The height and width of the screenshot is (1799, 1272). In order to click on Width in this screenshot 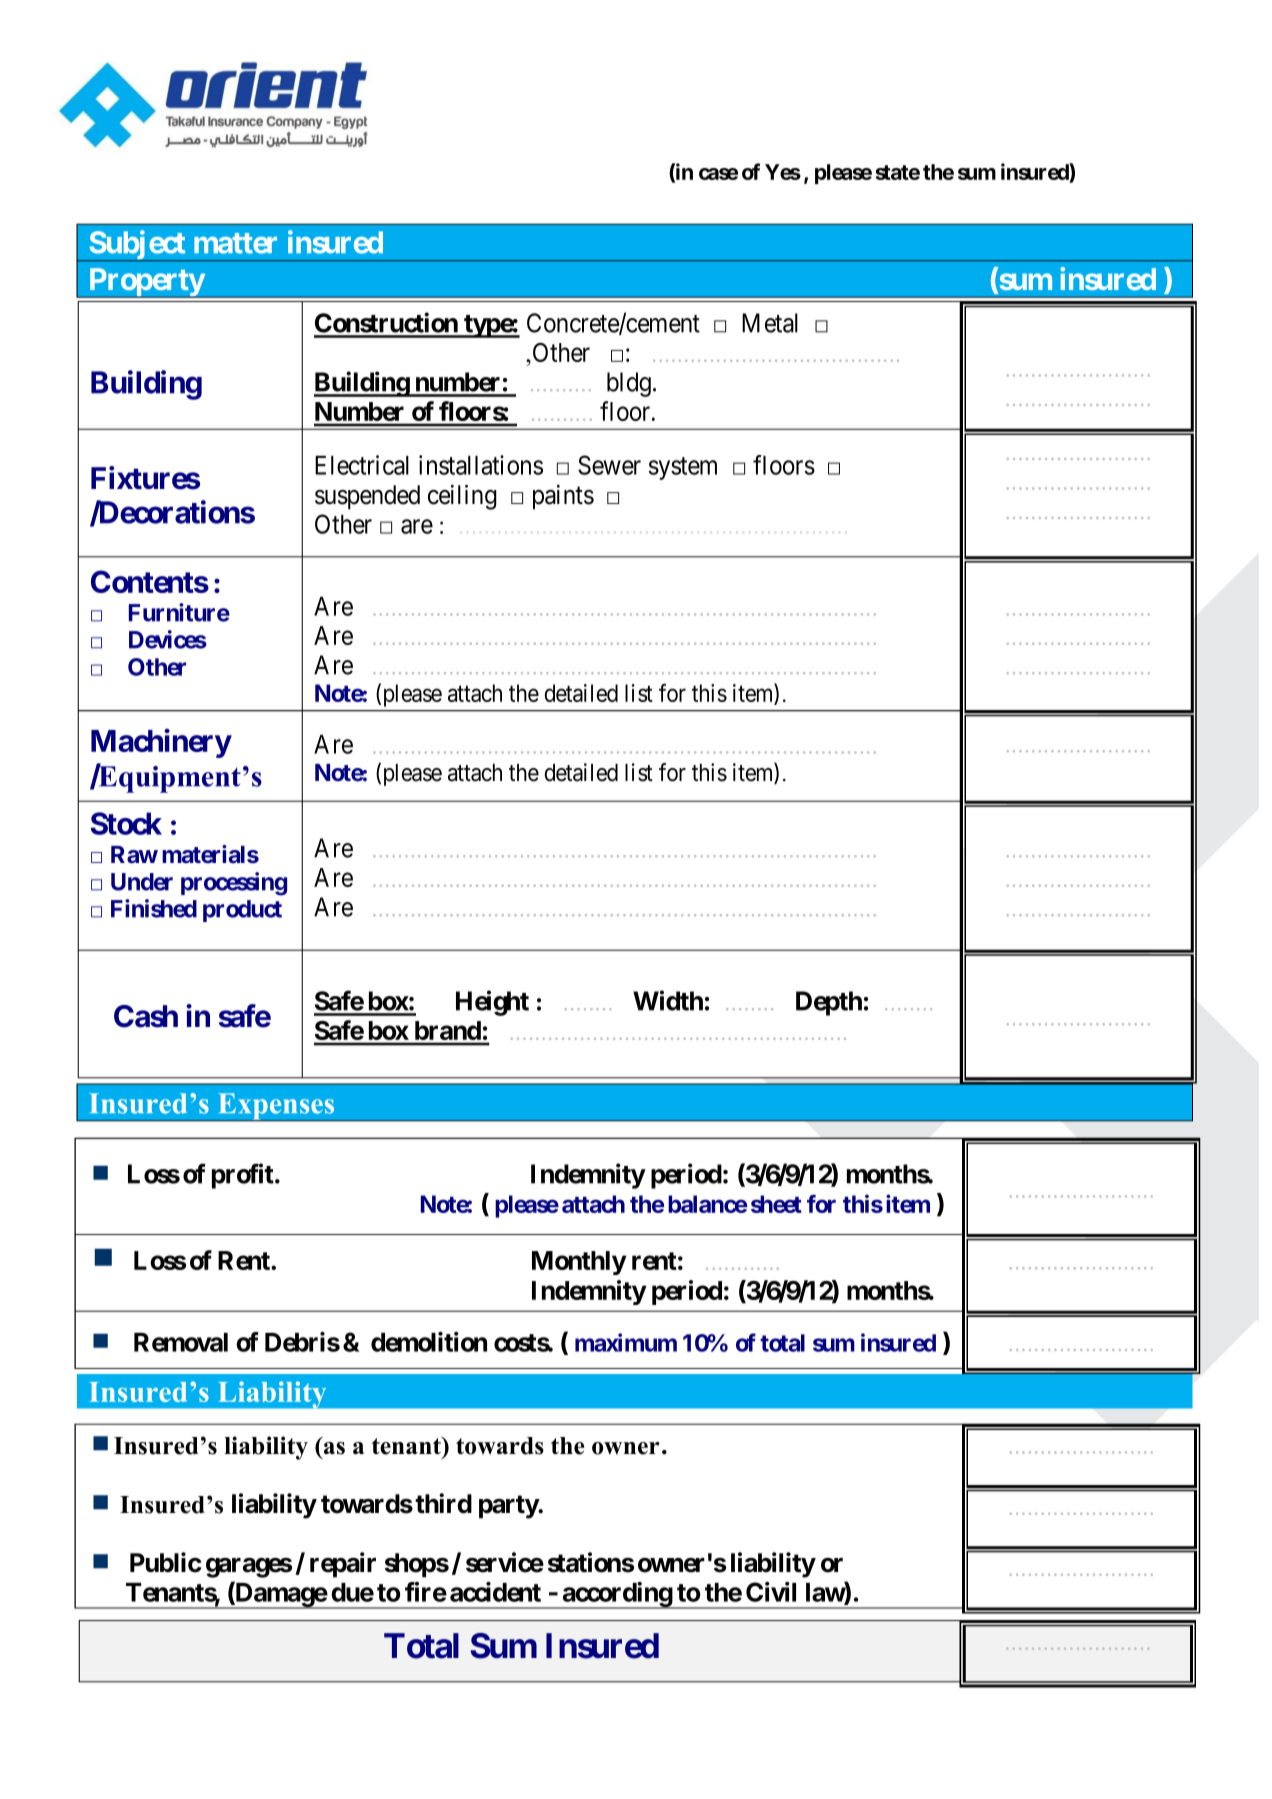, I will do `click(668, 1000)`.
